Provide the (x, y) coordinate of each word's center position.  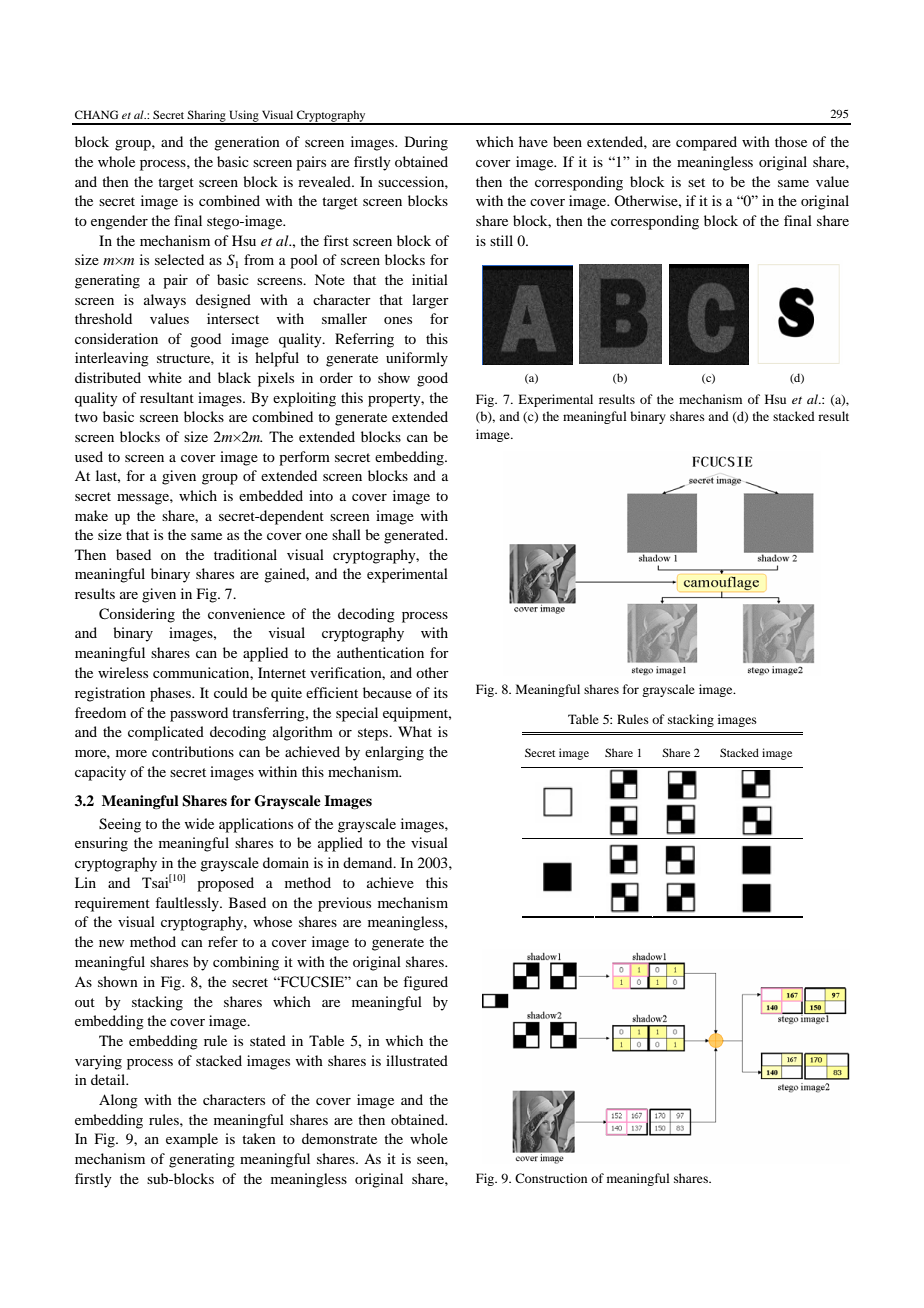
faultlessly (188, 904)
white (165, 377)
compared (706, 143)
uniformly (417, 359)
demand (369, 862)
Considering (137, 615)
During (426, 143)
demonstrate (339, 1138)
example (192, 1140)
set (696, 182)
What (415, 731)
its (441, 692)
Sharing (207, 117)
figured (425, 983)
